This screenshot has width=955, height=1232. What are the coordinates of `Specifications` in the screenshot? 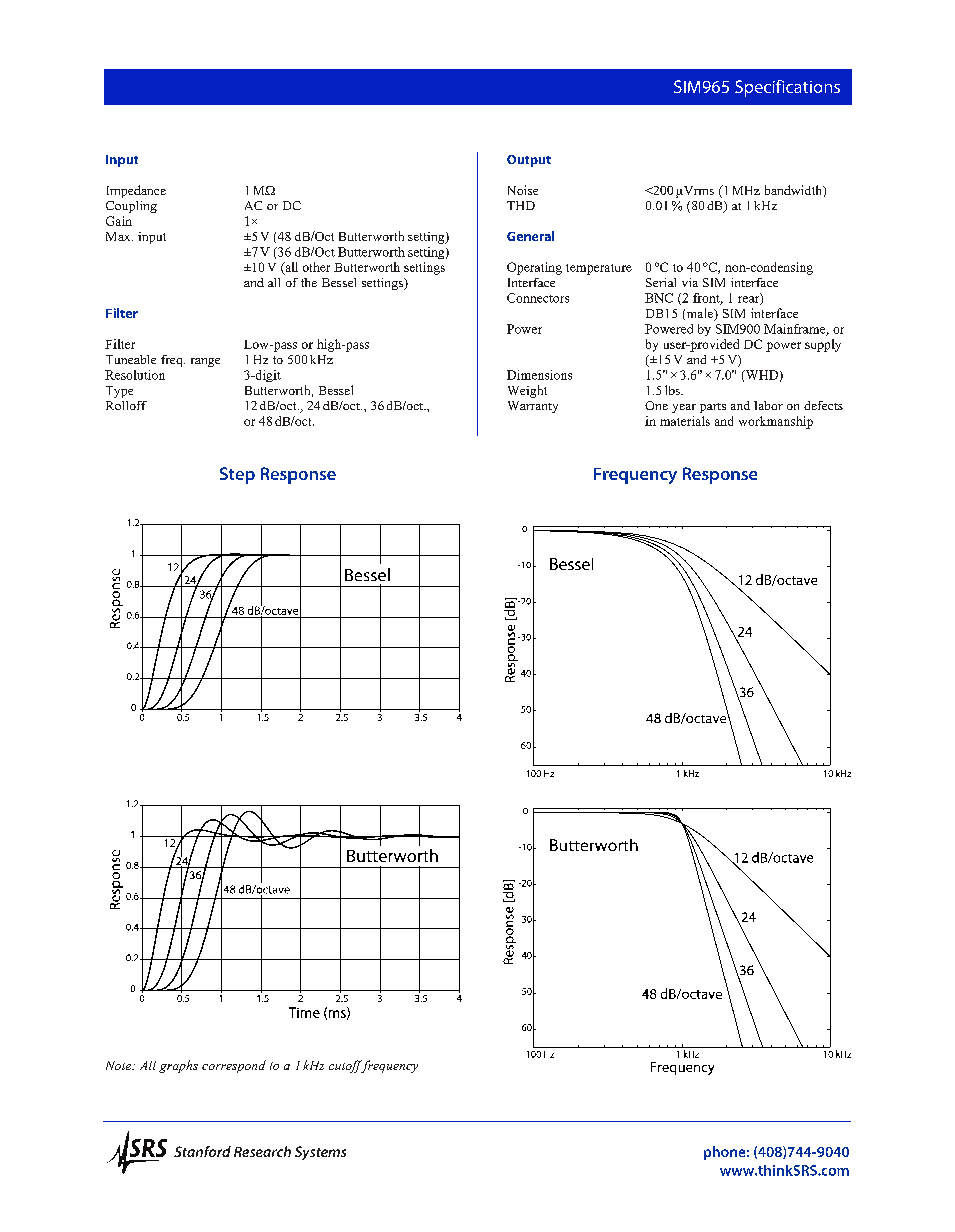 It's located at (787, 88).
